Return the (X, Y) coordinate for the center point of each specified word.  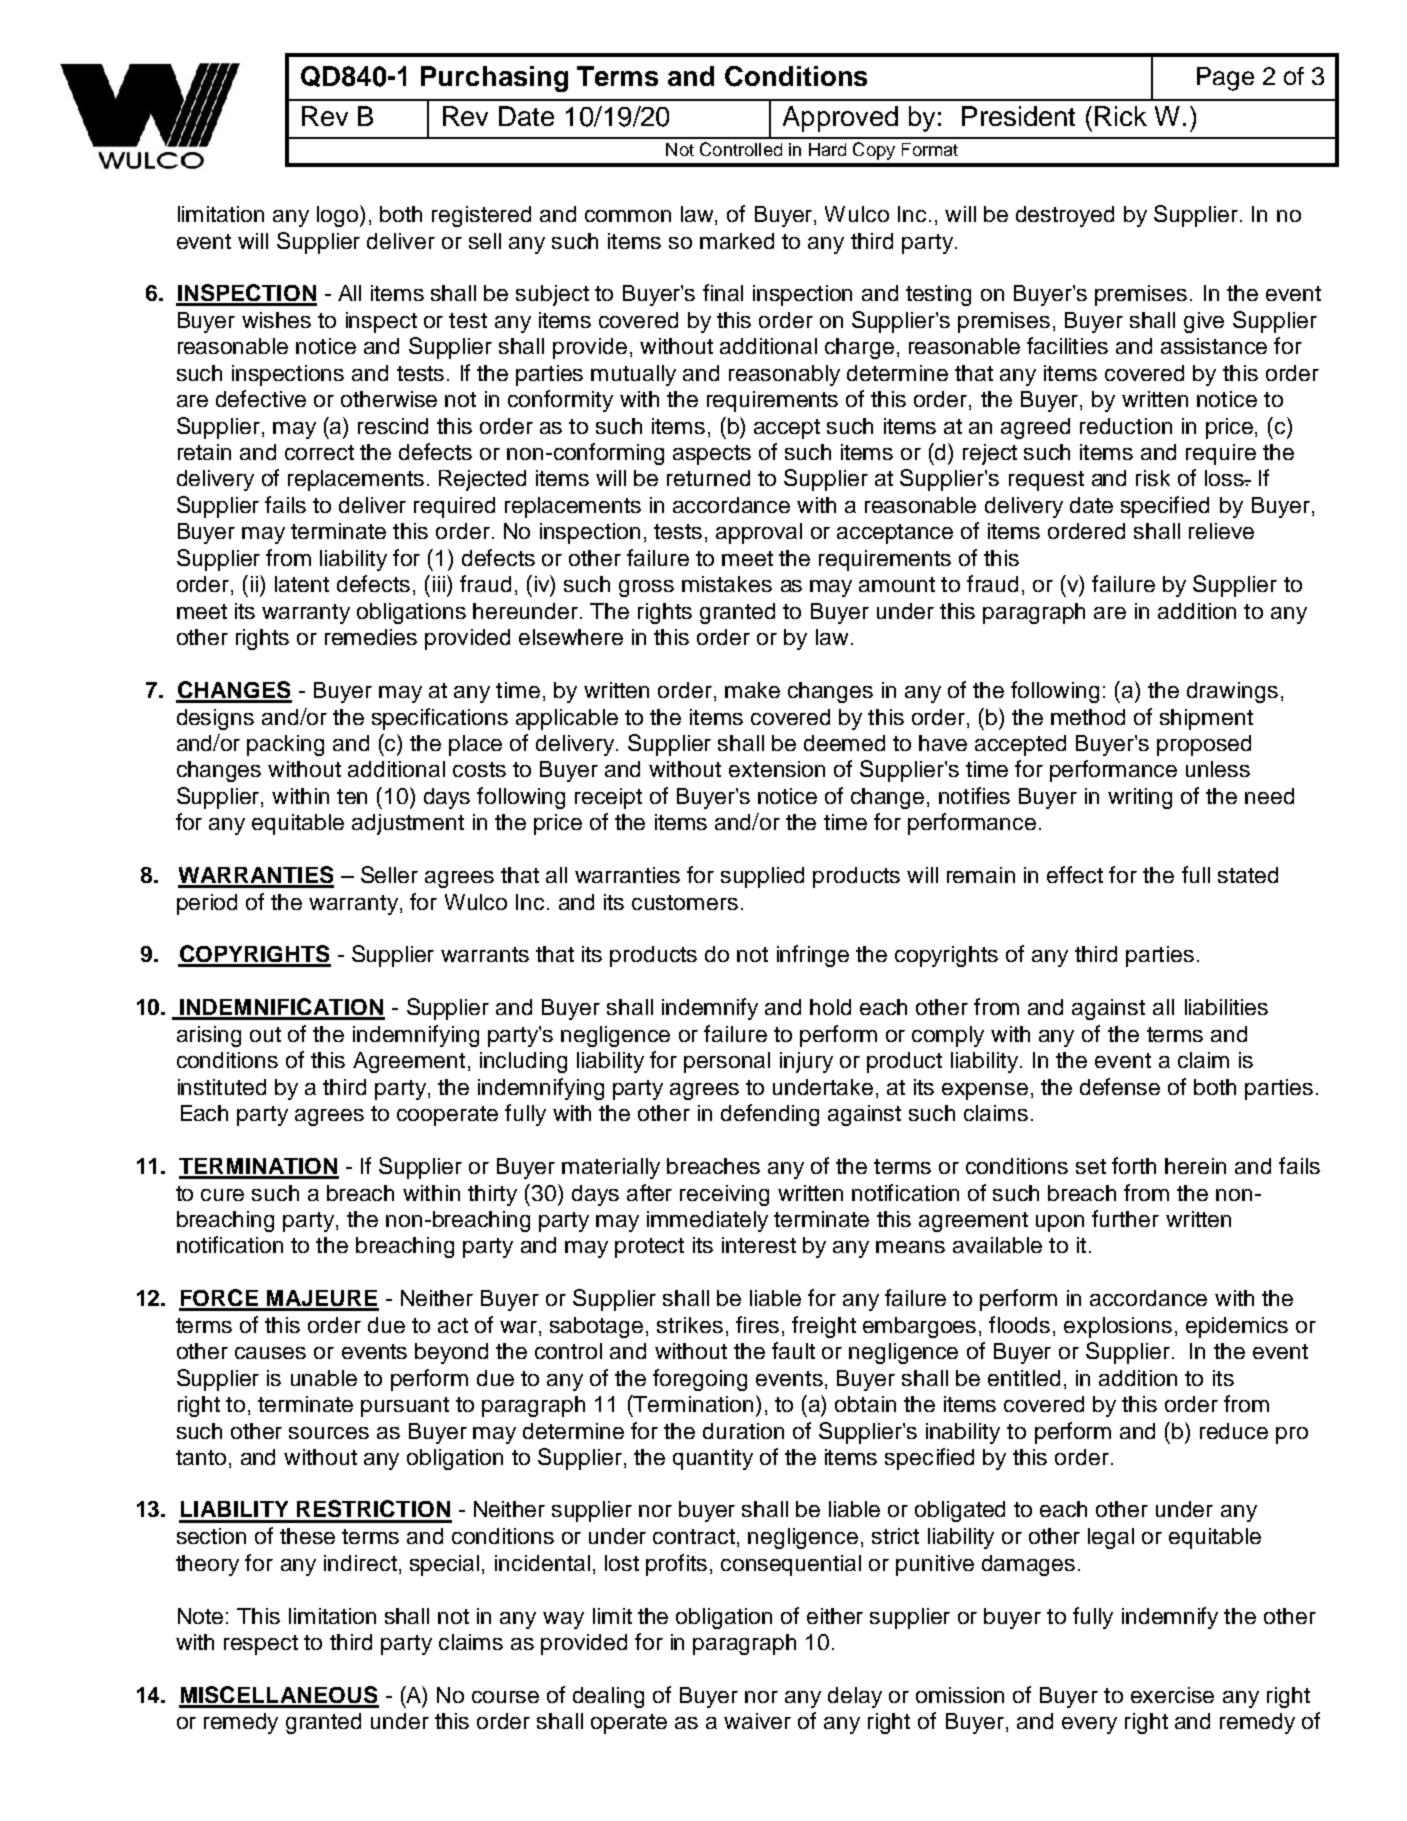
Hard (827, 149)
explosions (1118, 1327)
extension (777, 769)
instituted (222, 1087)
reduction (1126, 426)
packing (285, 745)
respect (261, 1645)
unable (324, 1378)
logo (339, 216)
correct (319, 452)
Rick (1121, 116)
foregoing (700, 1380)
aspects (712, 455)
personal (727, 1062)
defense (1120, 1086)
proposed (1204, 745)
